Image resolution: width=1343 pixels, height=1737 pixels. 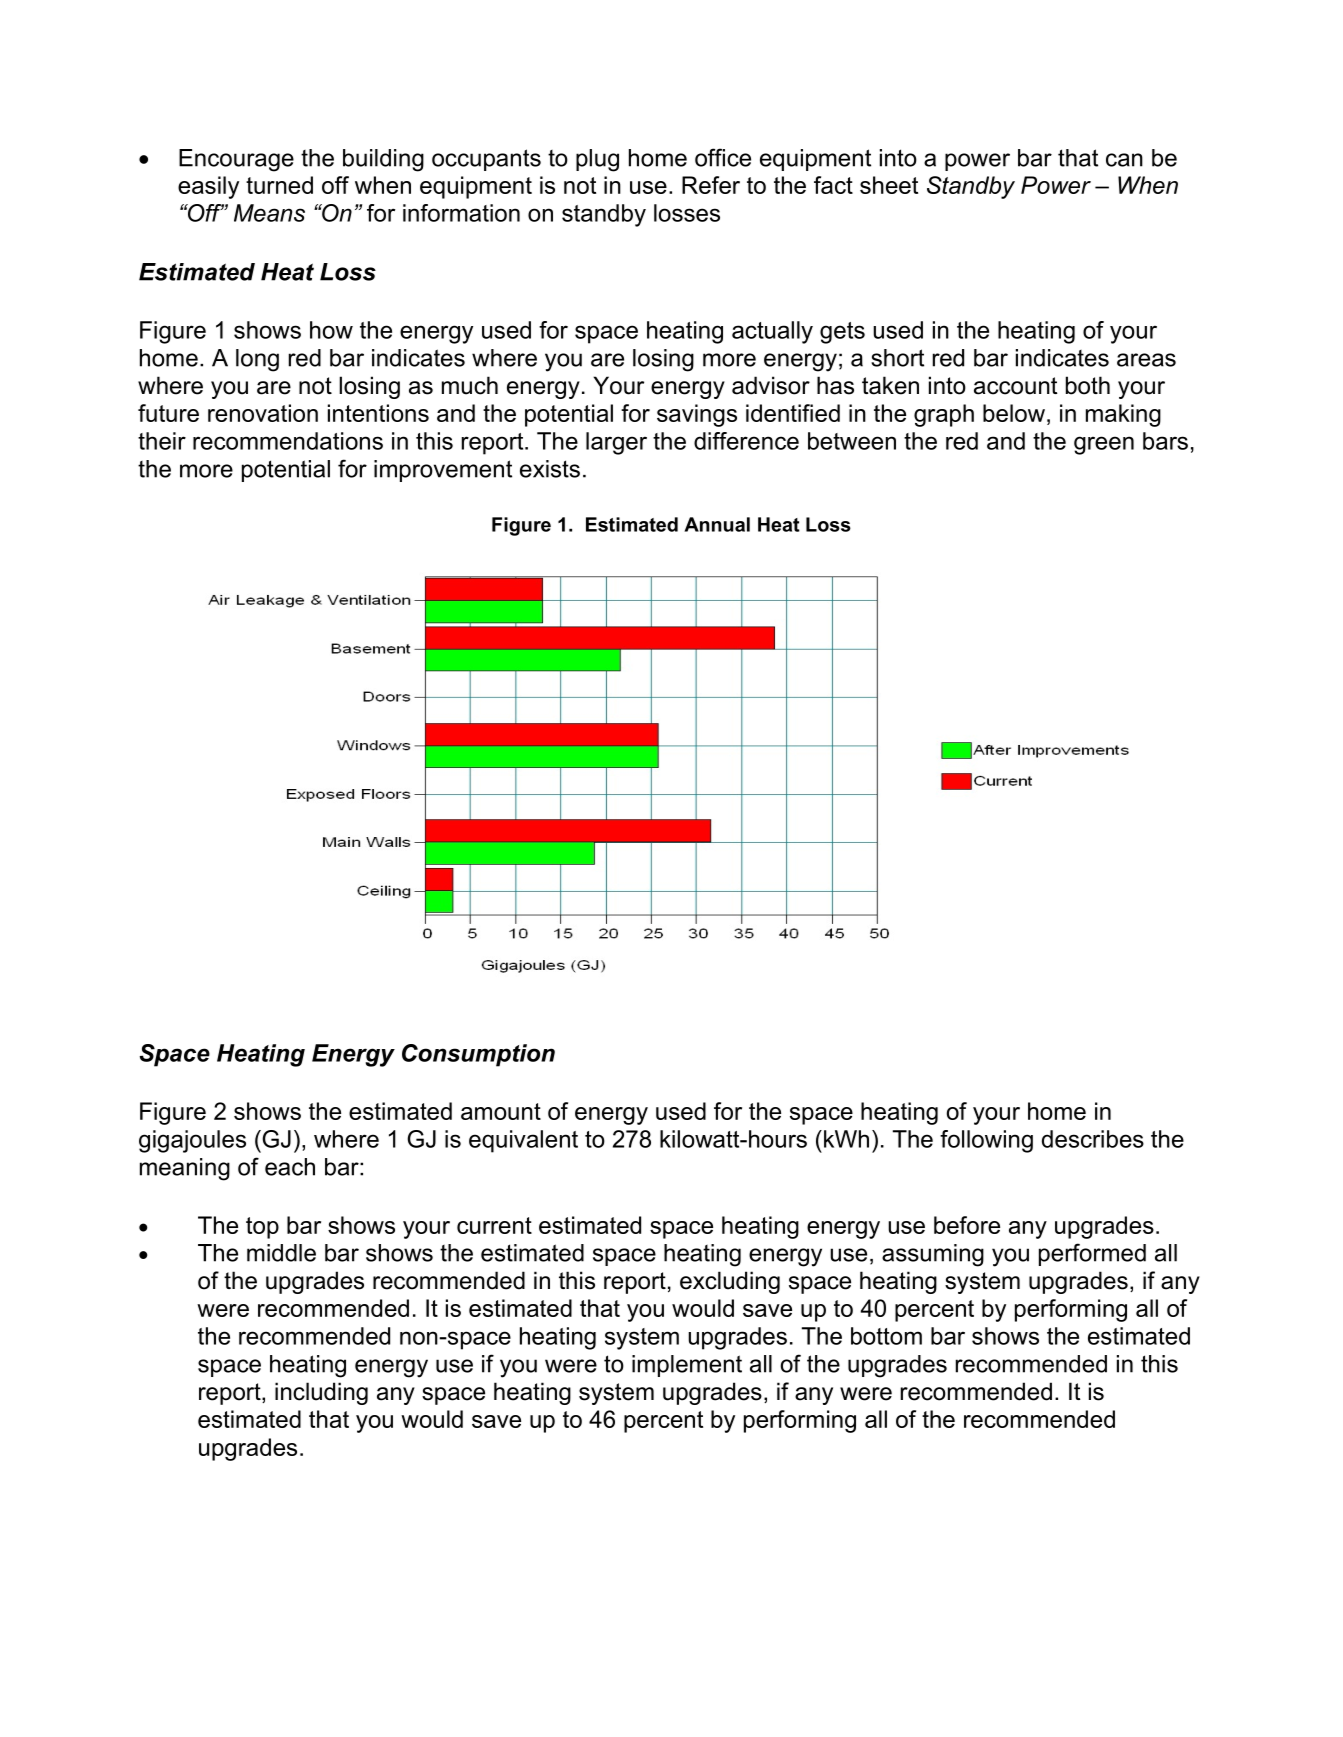 I want to click on Annual, so click(x=717, y=524).
